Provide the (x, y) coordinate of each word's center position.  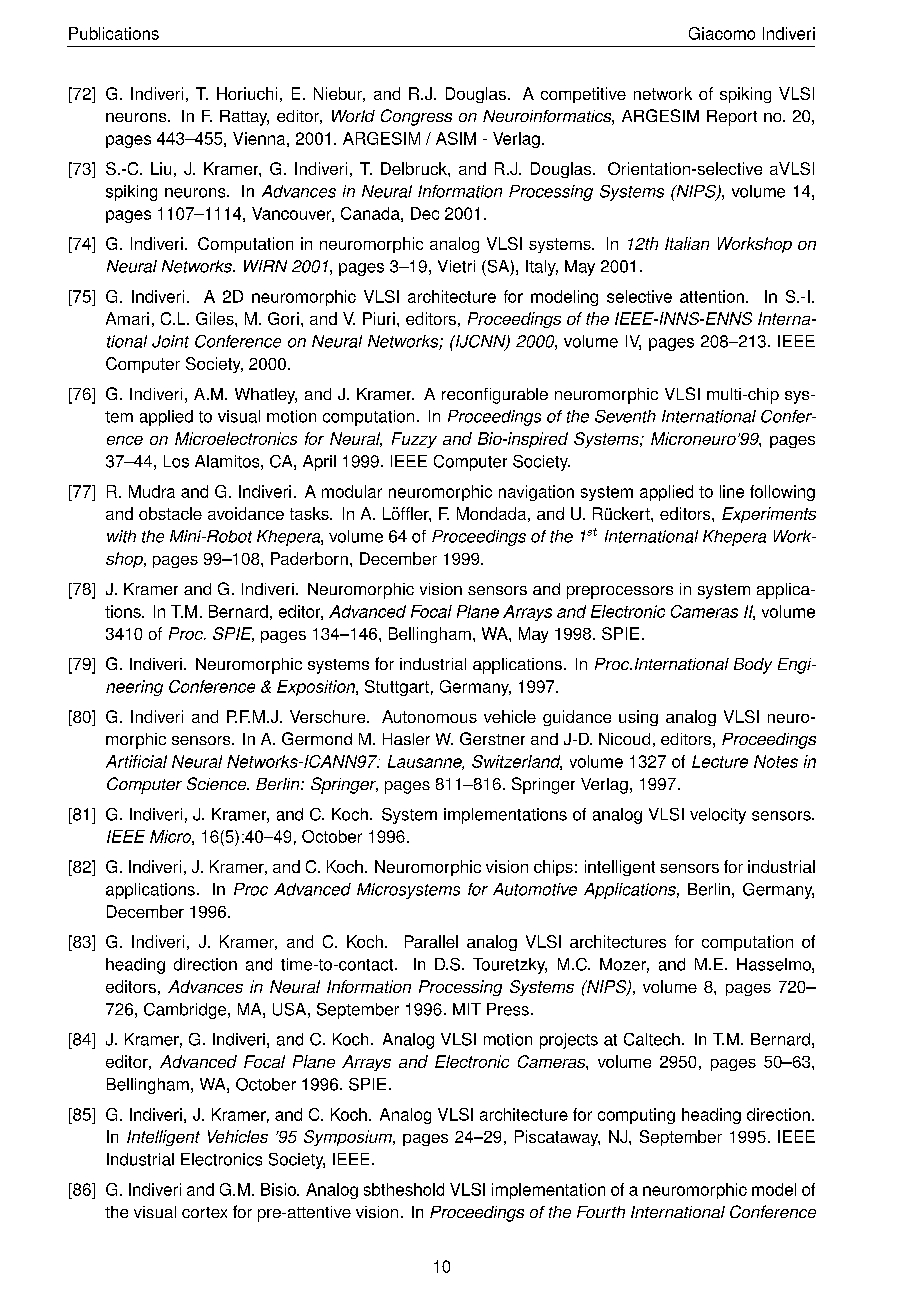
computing (636, 1116)
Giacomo (722, 33)
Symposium (349, 1138)
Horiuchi (247, 93)
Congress (416, 117)
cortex (204, 1212)
